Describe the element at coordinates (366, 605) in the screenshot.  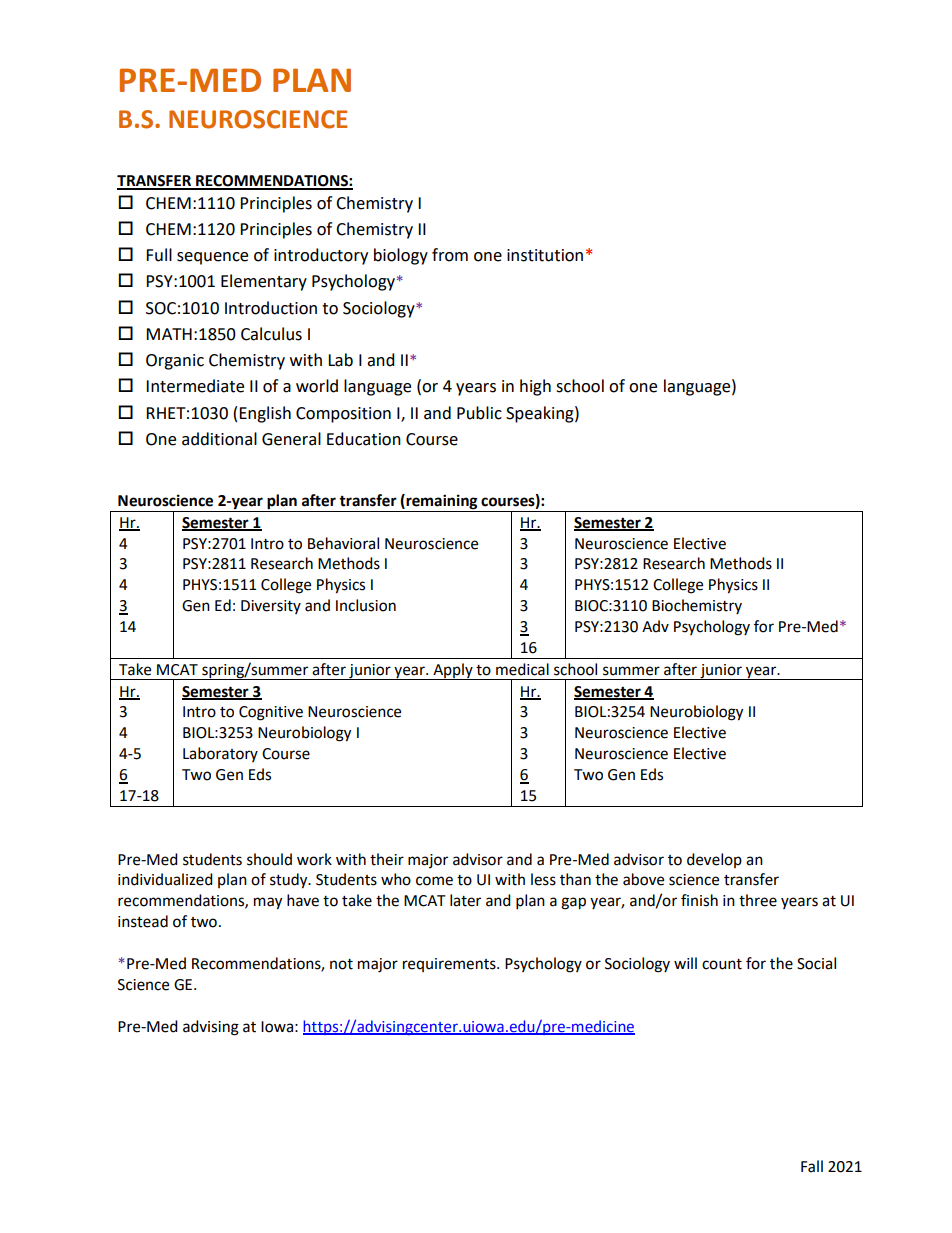
I see `Inclusion` at that location.
